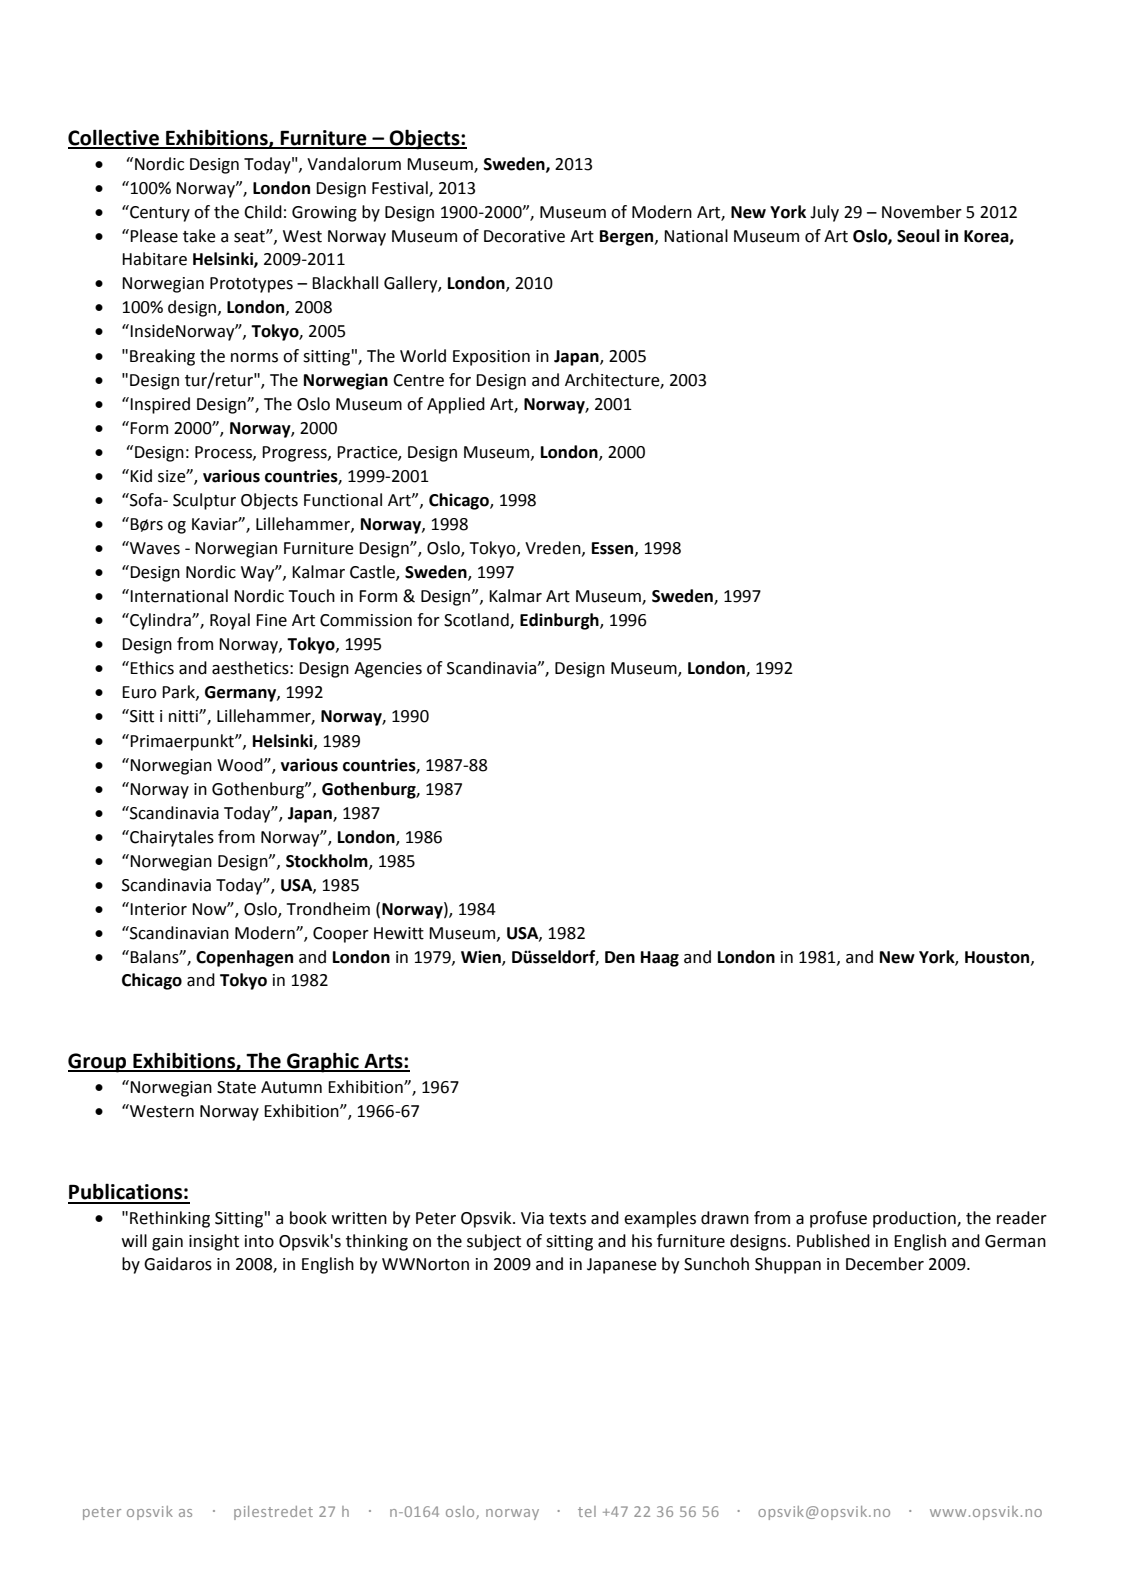 The width and height of the page is (1124, 1590). Describe the element at coordinates (524, 236) in the page. I see `Decorative` at that location.
